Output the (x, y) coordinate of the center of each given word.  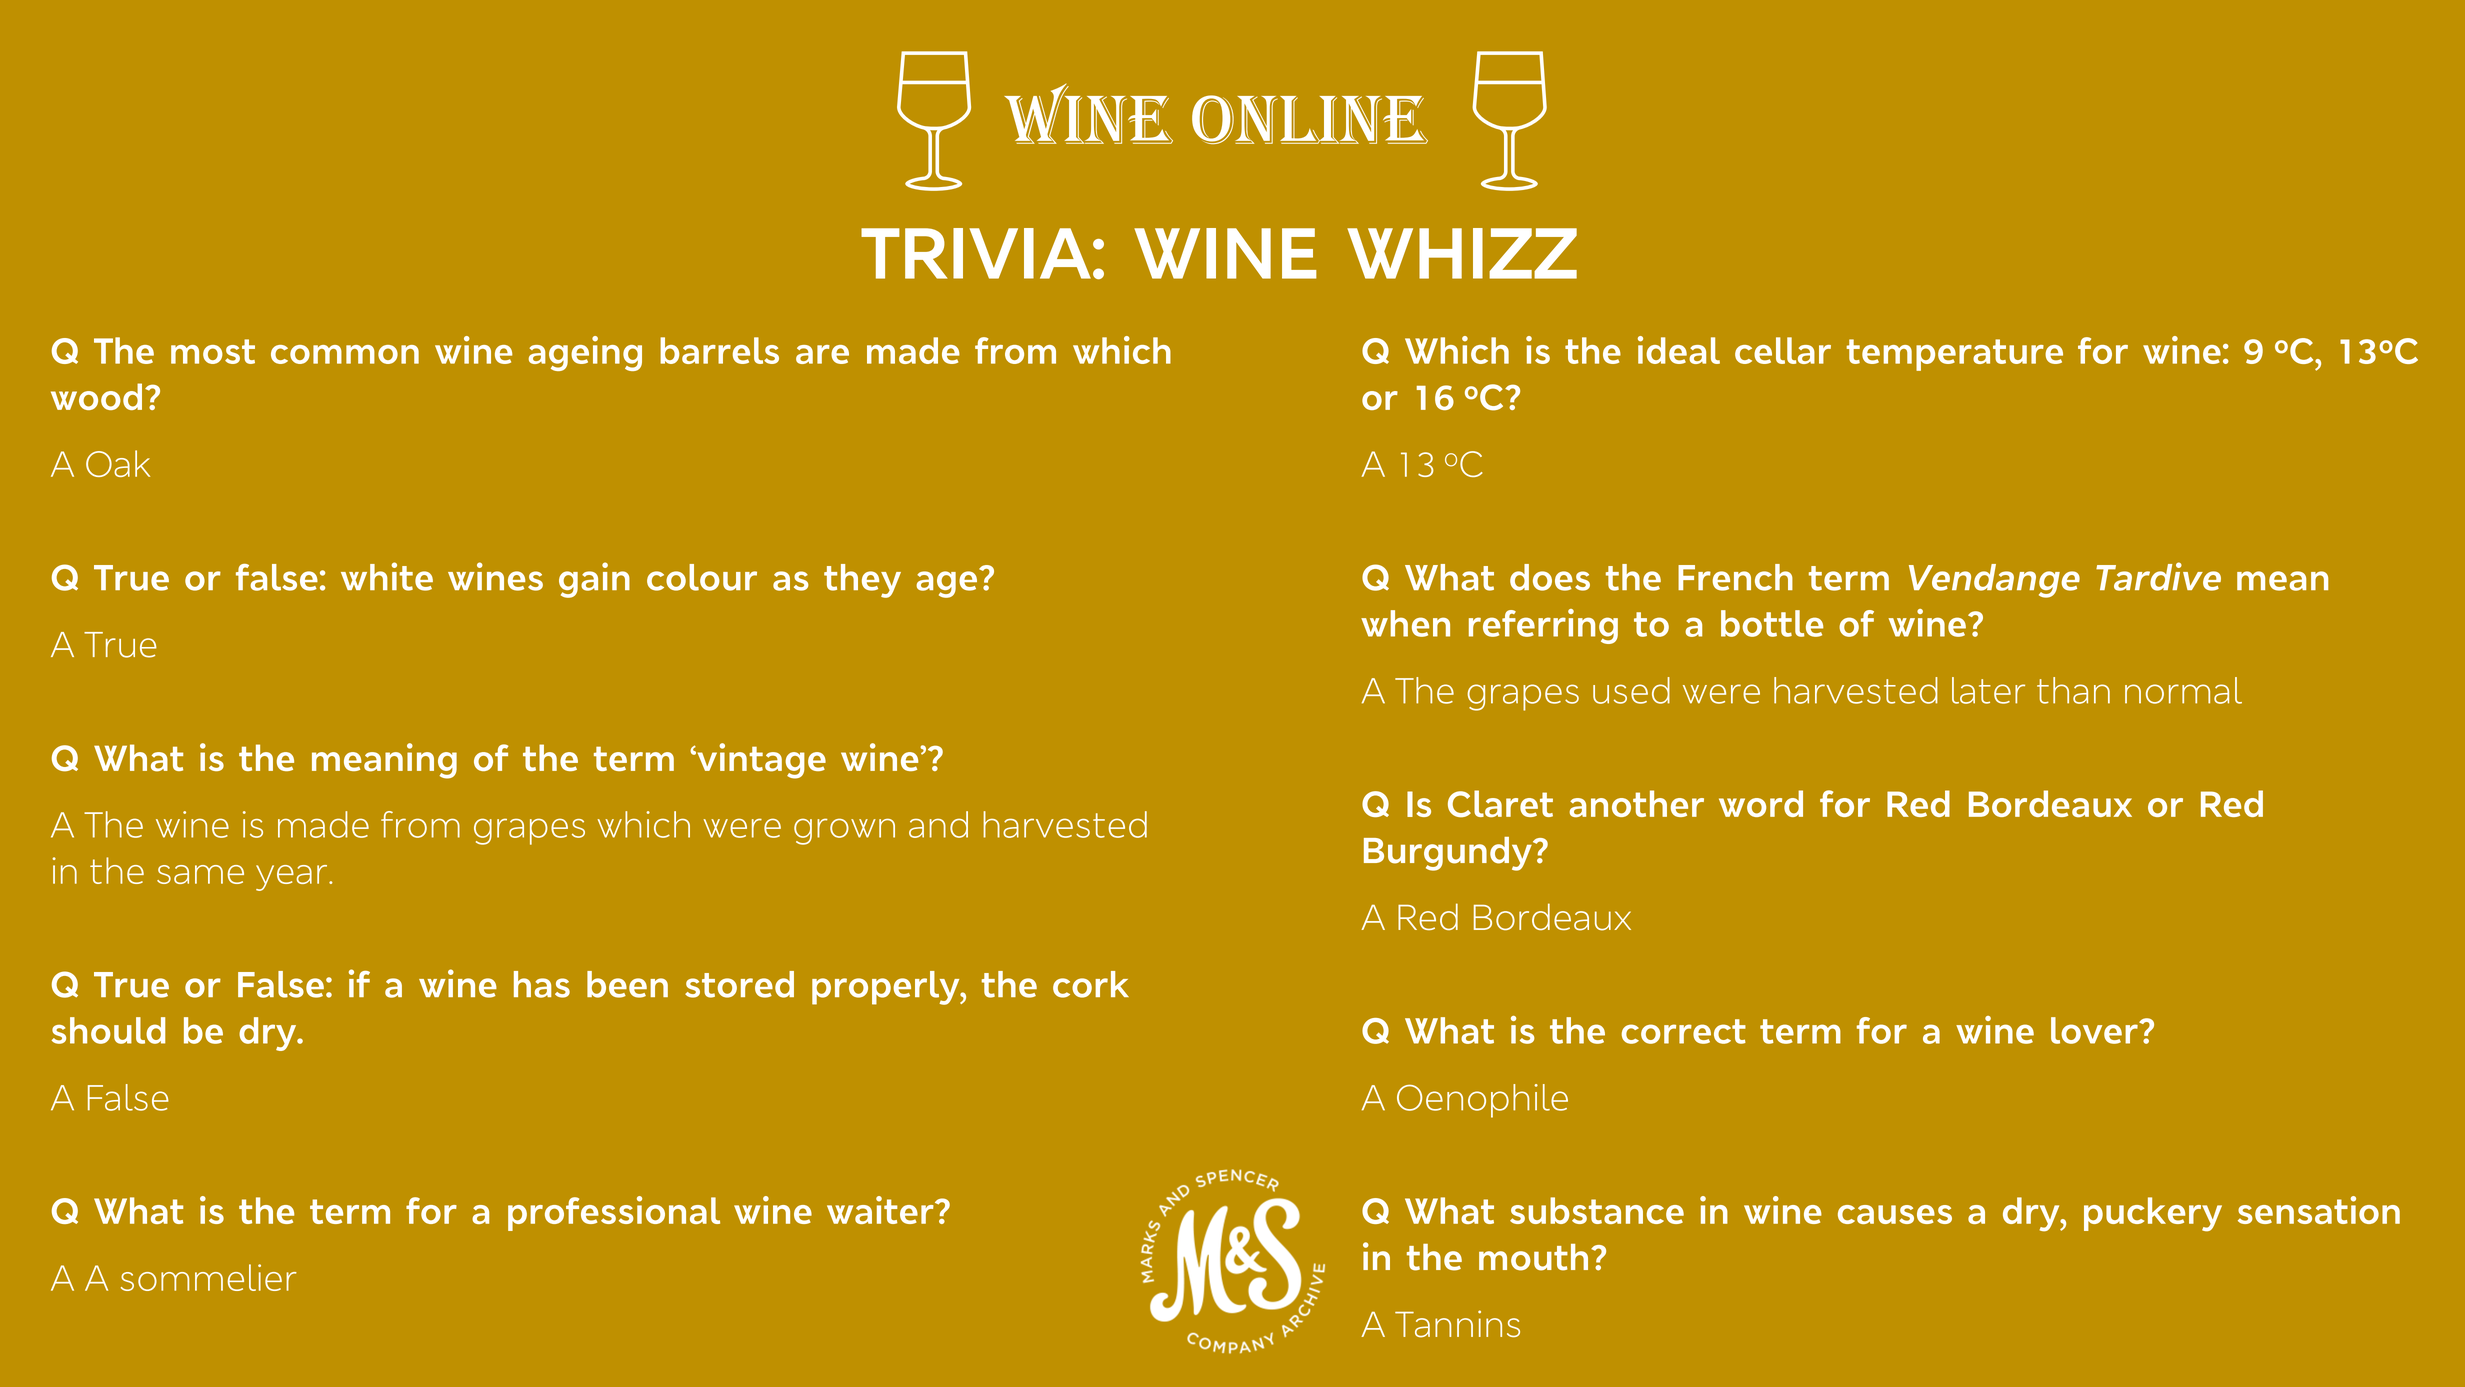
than (2073, 690)
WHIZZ (1462, 253)
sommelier (209, 1277)
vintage (760, 761)
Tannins (1457, 1324)
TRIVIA (976, 253)
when (1405, 623)
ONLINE (1310, 119)
